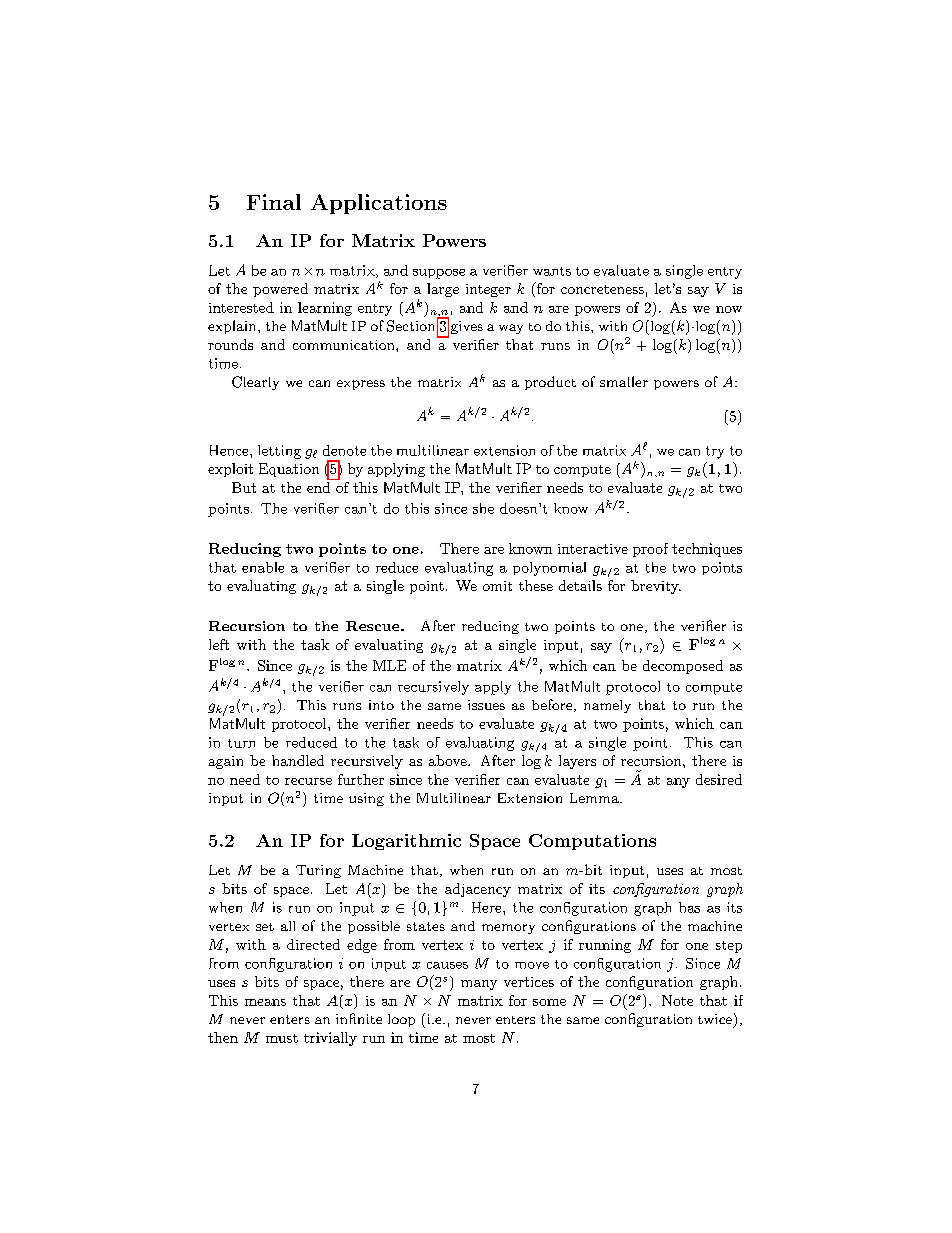  I want to click on handled, so click(298, 760).
